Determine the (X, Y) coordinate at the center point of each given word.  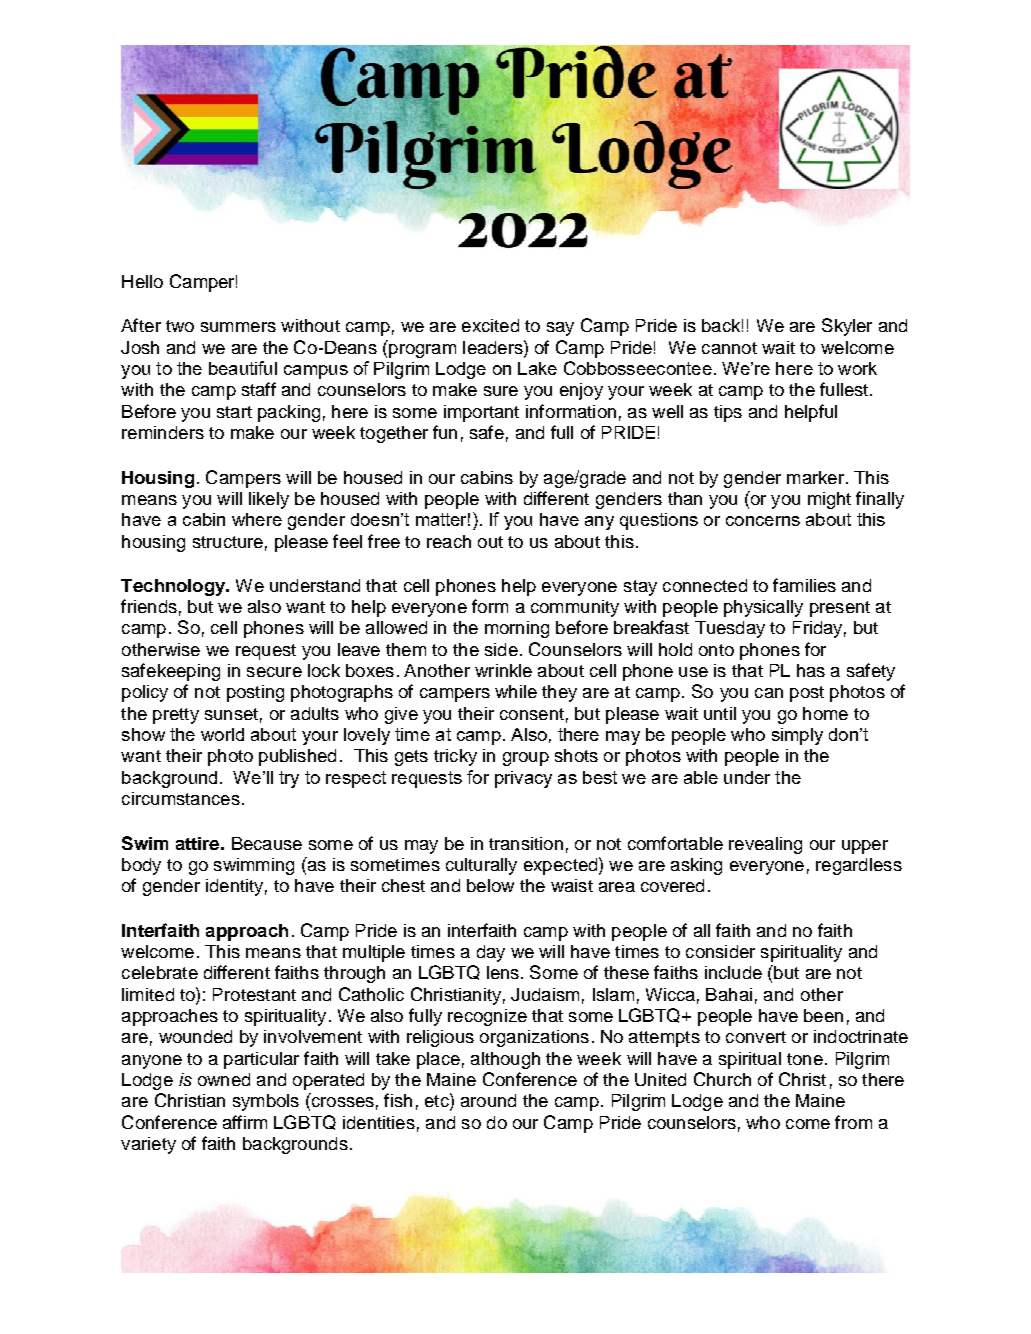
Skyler (847, 327)
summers (238, 327)
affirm (245, 1122)
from (853, 1122)
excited (490, 325)
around (488, 1100)
